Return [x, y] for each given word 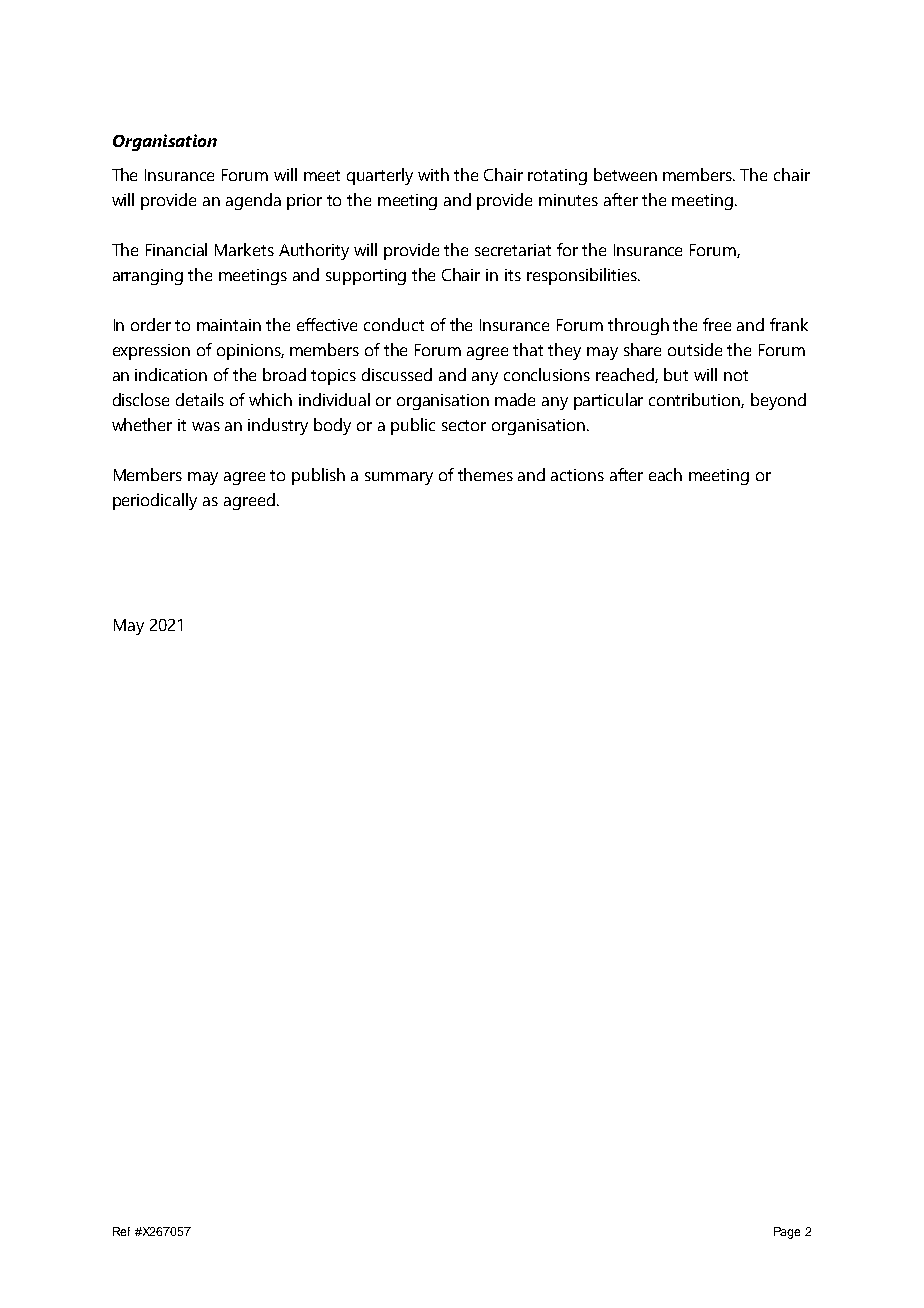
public [413, 426]
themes [485, 474]
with [433, 174]
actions [577, 475]
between [625, 174]
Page [787, 1233]
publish [318, 476]
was [206, 426]
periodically [155, 501]
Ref [121, 1231]
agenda [253, 201]
